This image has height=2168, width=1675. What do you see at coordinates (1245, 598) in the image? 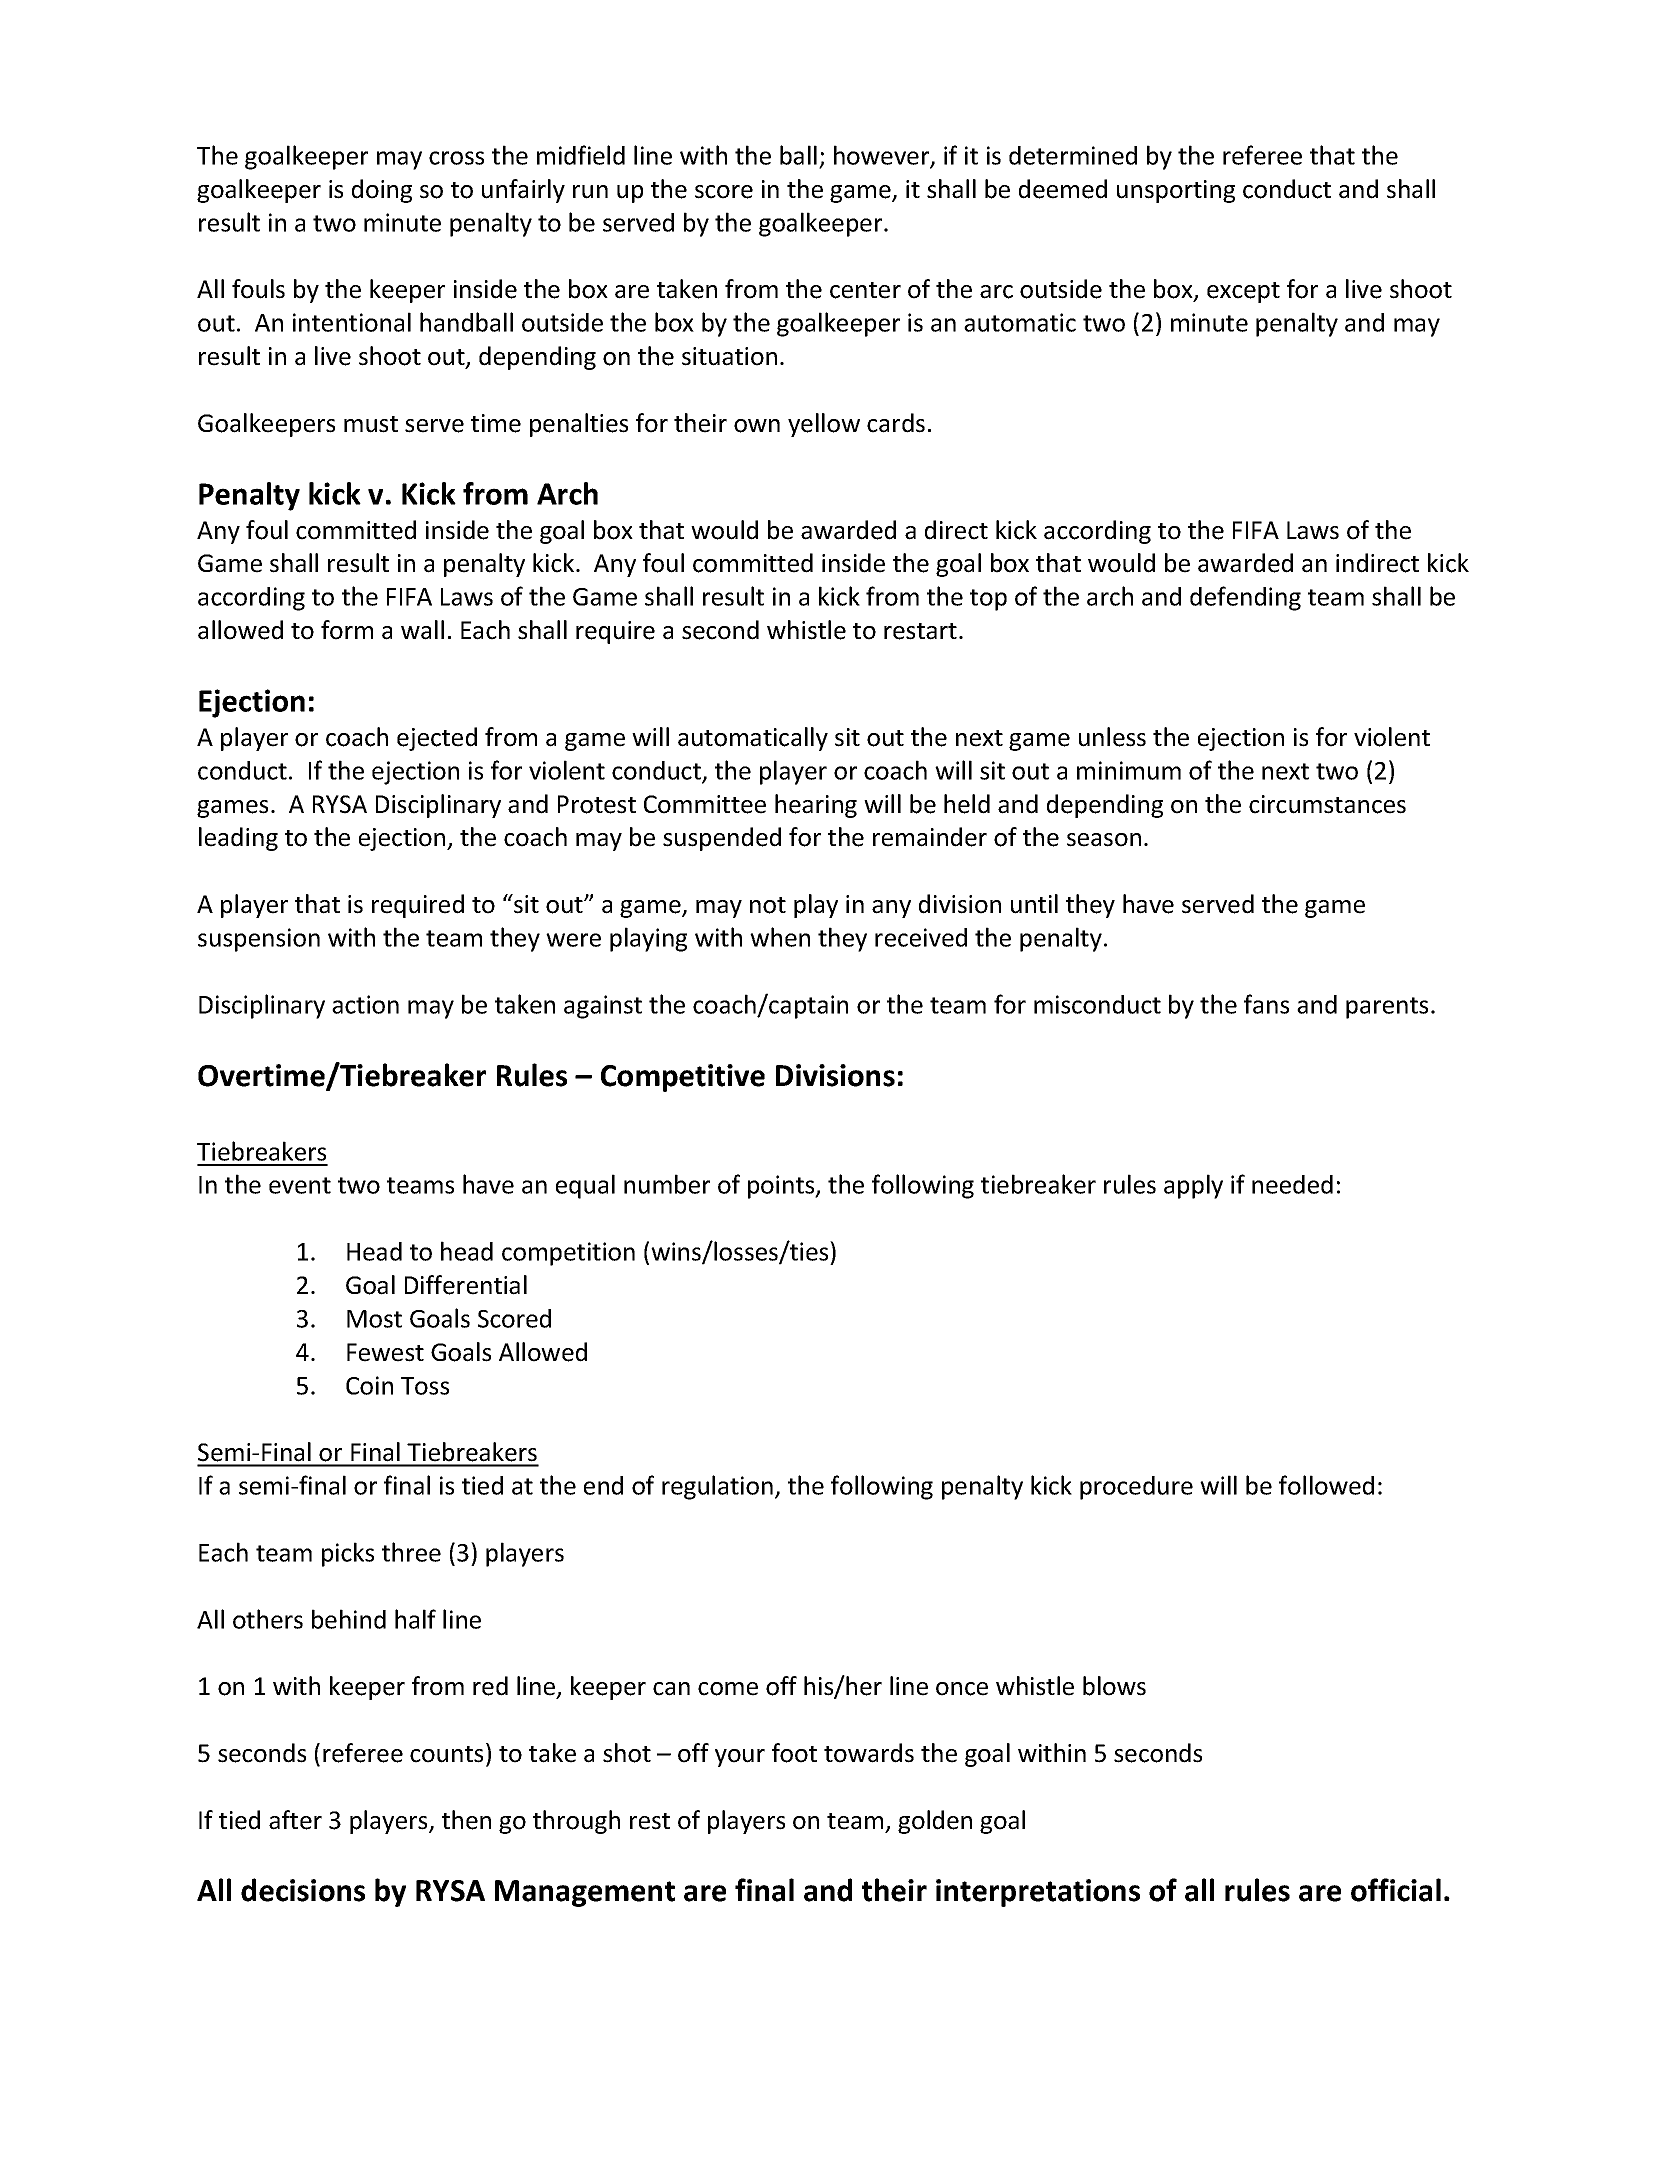
I see `defending` at bounding box center [1245, 598].
